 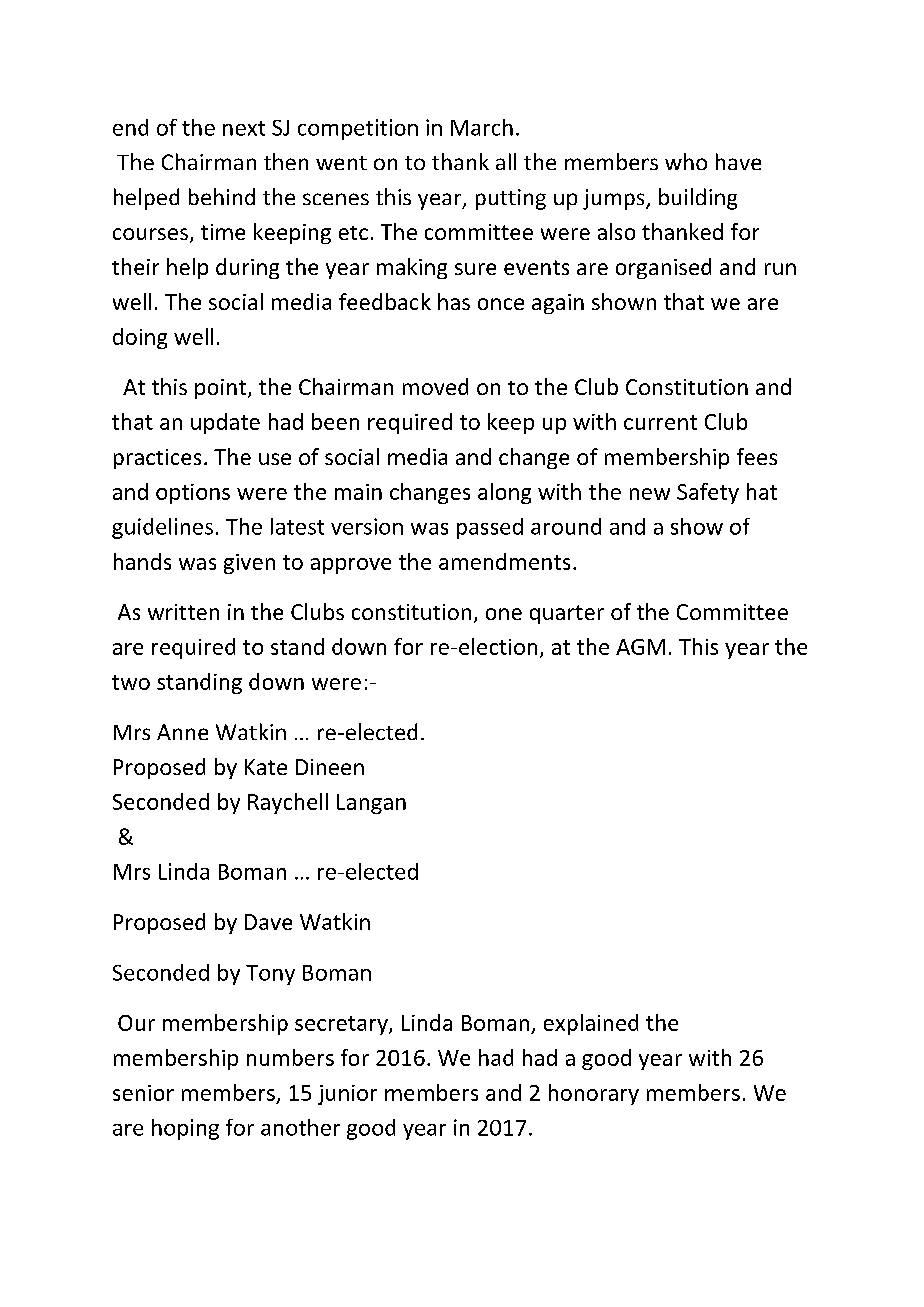 What do you see at coordinates (686, 161) in the screenshot?
I see `who` at bounding box center [686, 161].
